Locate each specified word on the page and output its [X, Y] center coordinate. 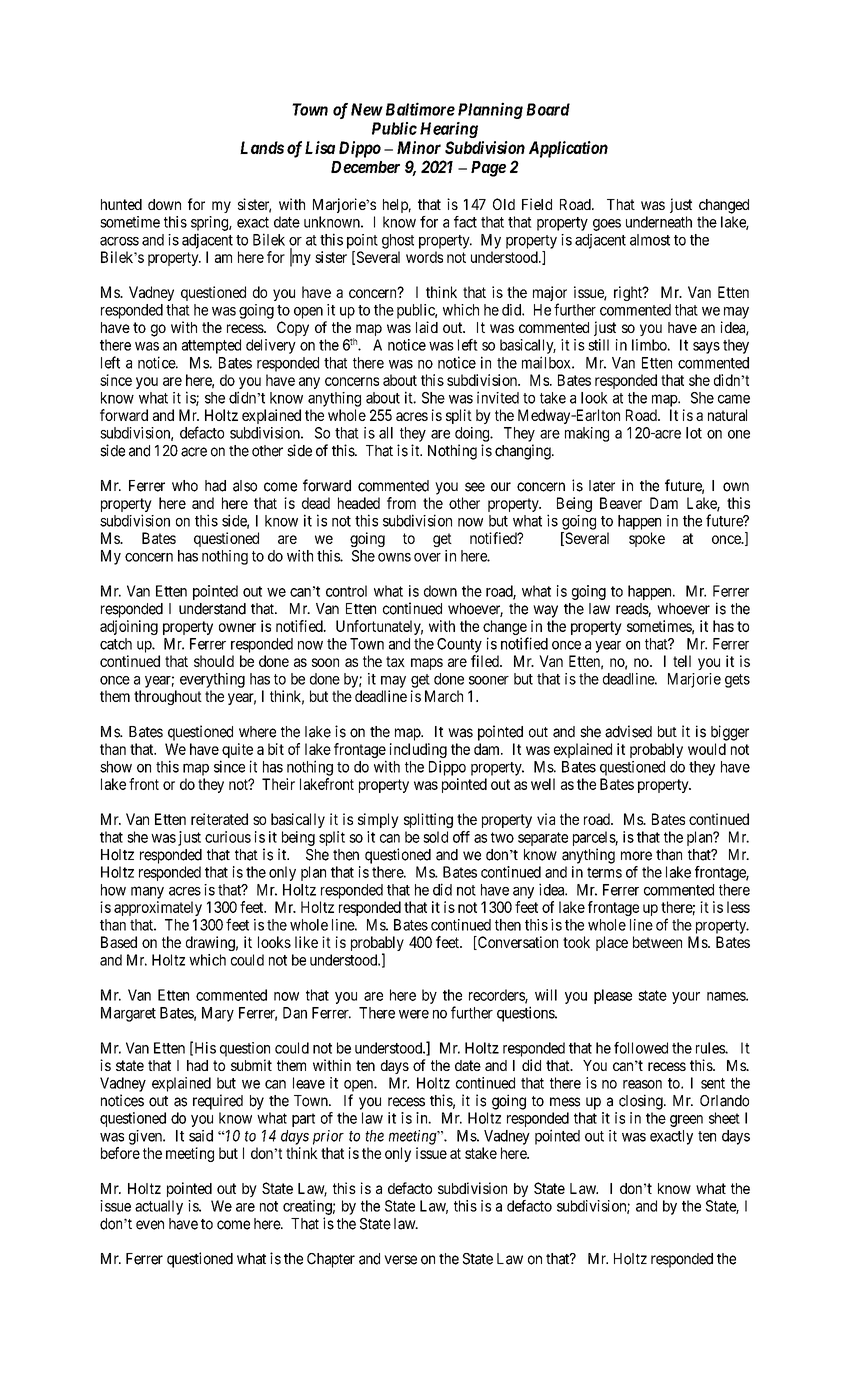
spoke [647, 539]
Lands [262, 147]
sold [435, 837]
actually [159, 1207]
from [401, 503]
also [245, 486]
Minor [419, 147]
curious [228, 837]
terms [604, 872]
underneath [659, 222]
